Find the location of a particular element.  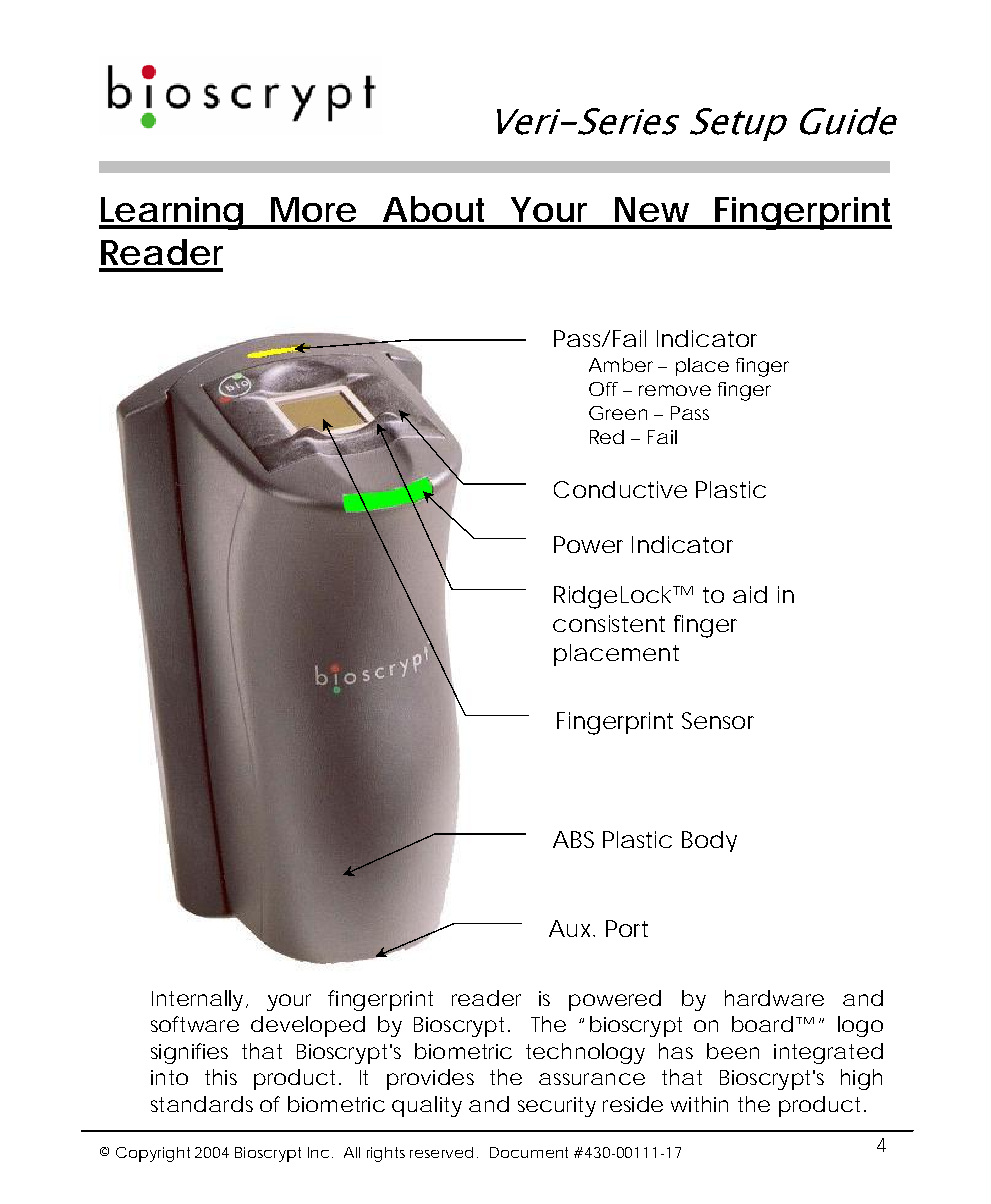

Green is located at coordinates (618, 413).
